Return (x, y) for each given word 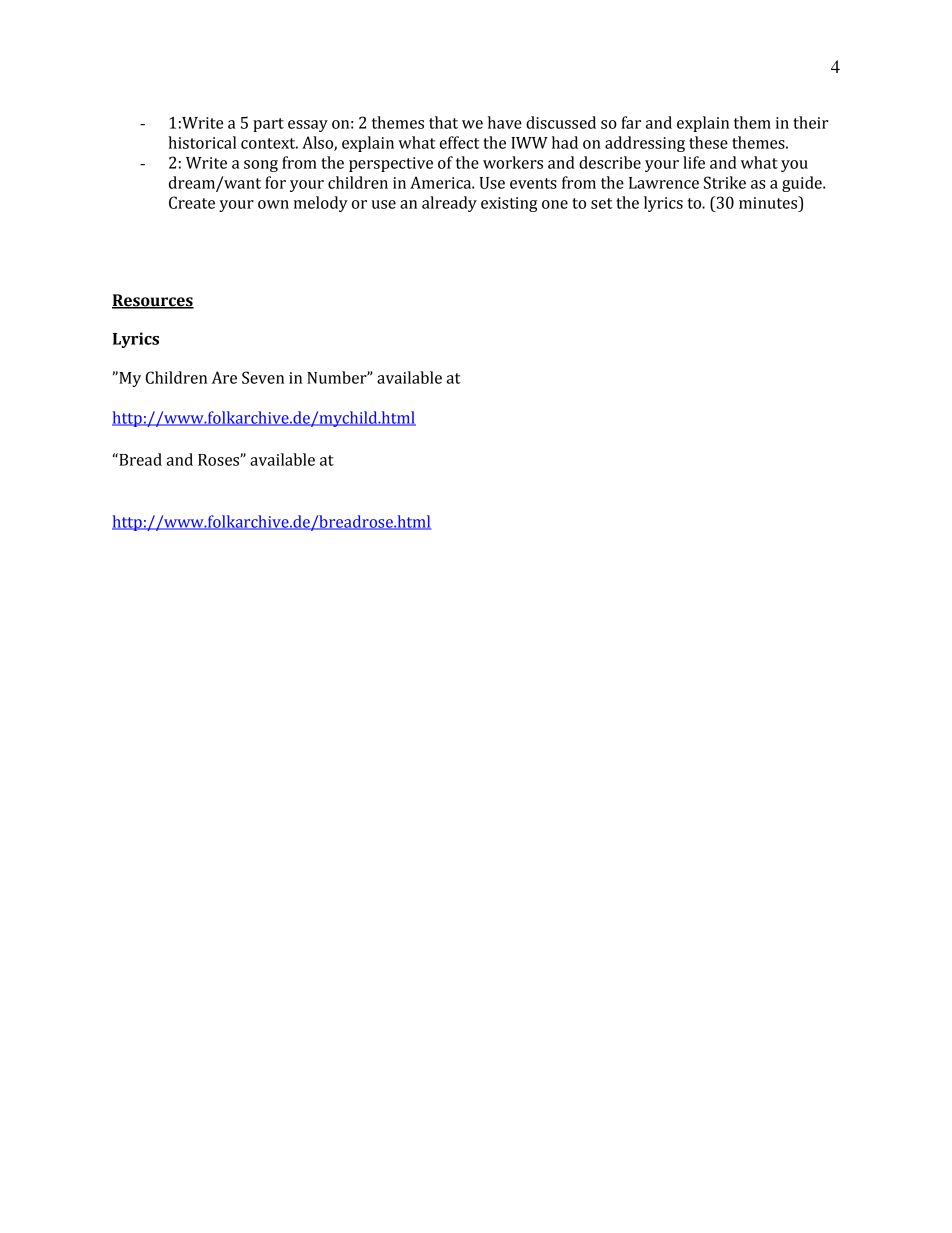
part (268, 125)
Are (224, 377)
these (708, 142)
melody (321, 204)
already (449, 204)
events (533, 183)
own (273, 204)
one (555, 204)
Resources (153, 301)
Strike (725, 182)
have (505, 122)
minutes (769, 202)
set (602, 203)
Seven (263, 377)
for (275, 182)
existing (509, 204)
